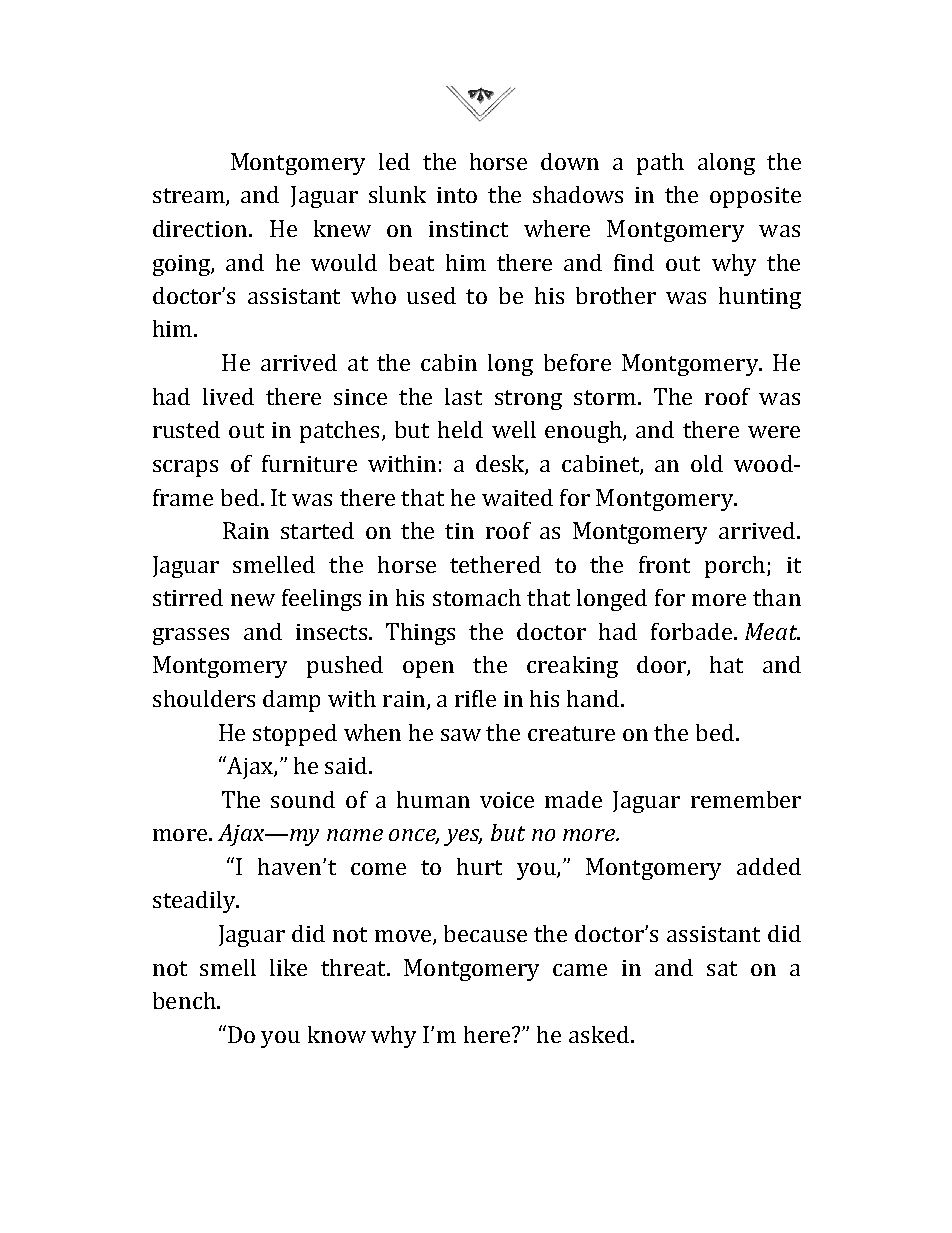 The image size is (952, 1233). Describe the element at coordinates (463, 396) in the screenshot. I see `last` at that location.
